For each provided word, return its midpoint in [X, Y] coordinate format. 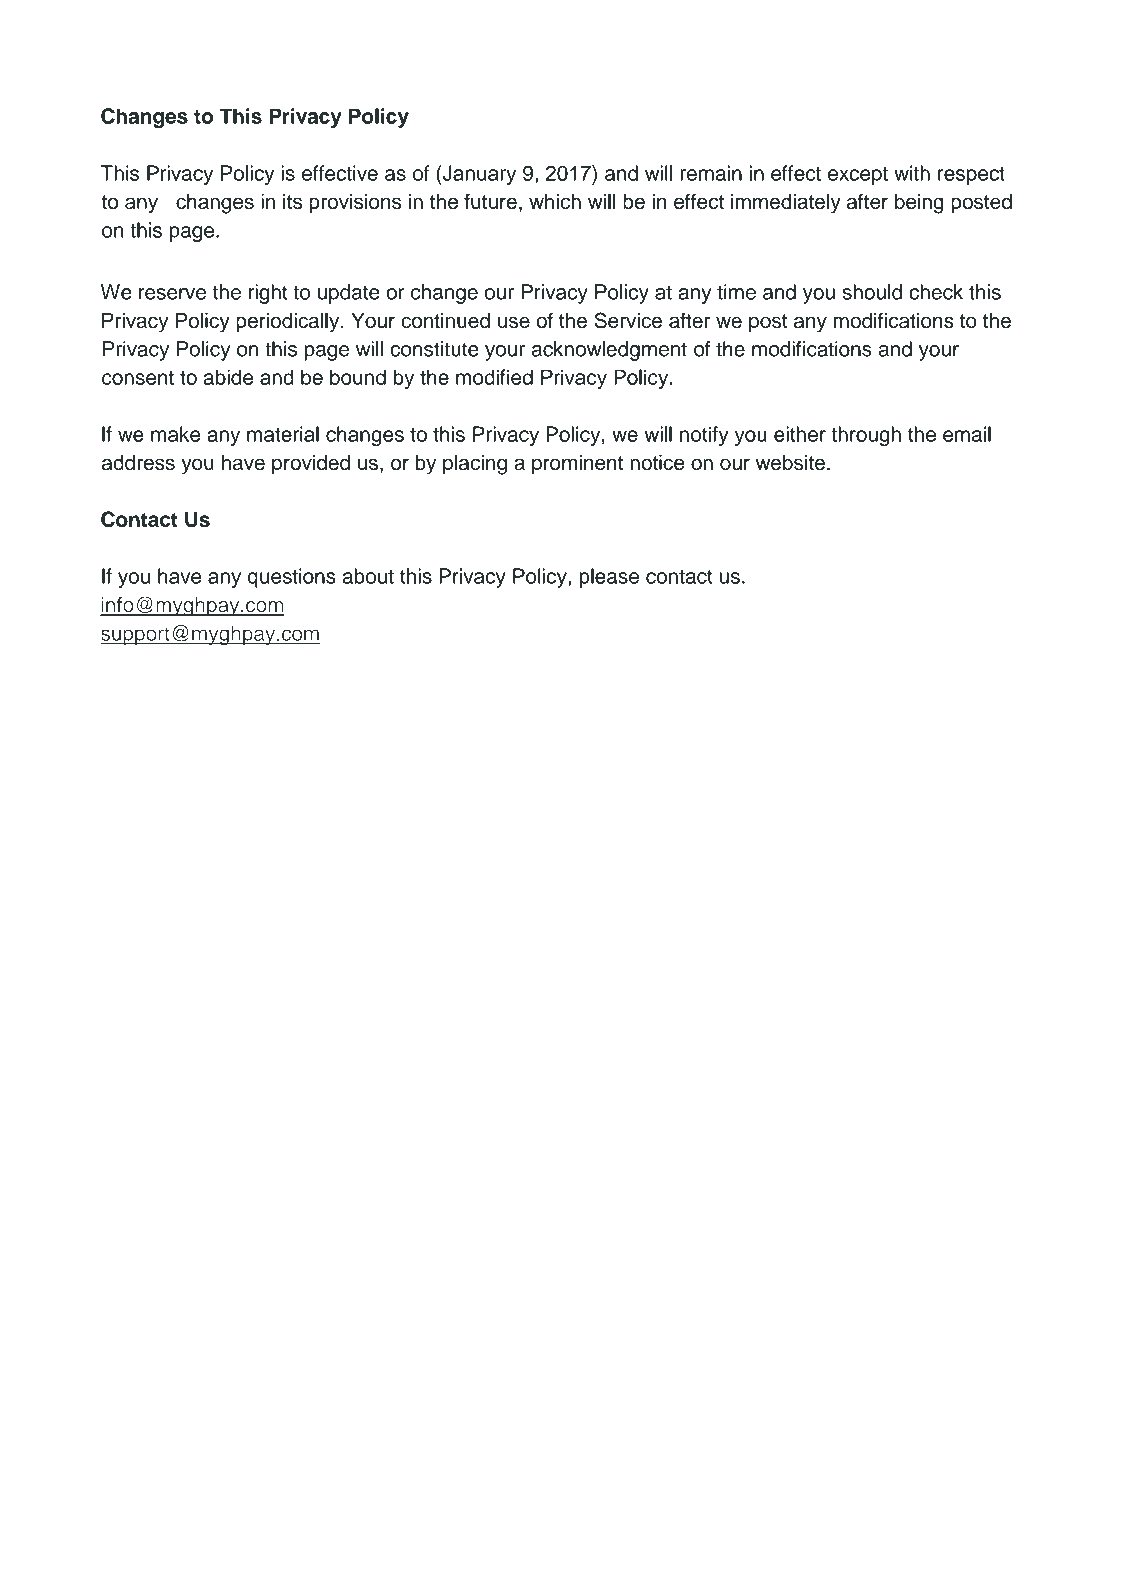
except [858, 176]
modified [494, 377]
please [609, 578]
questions [292, 578]
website [790, 463]
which [555, 201]
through [866, 436]
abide [228, 377]
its [292, 201]
